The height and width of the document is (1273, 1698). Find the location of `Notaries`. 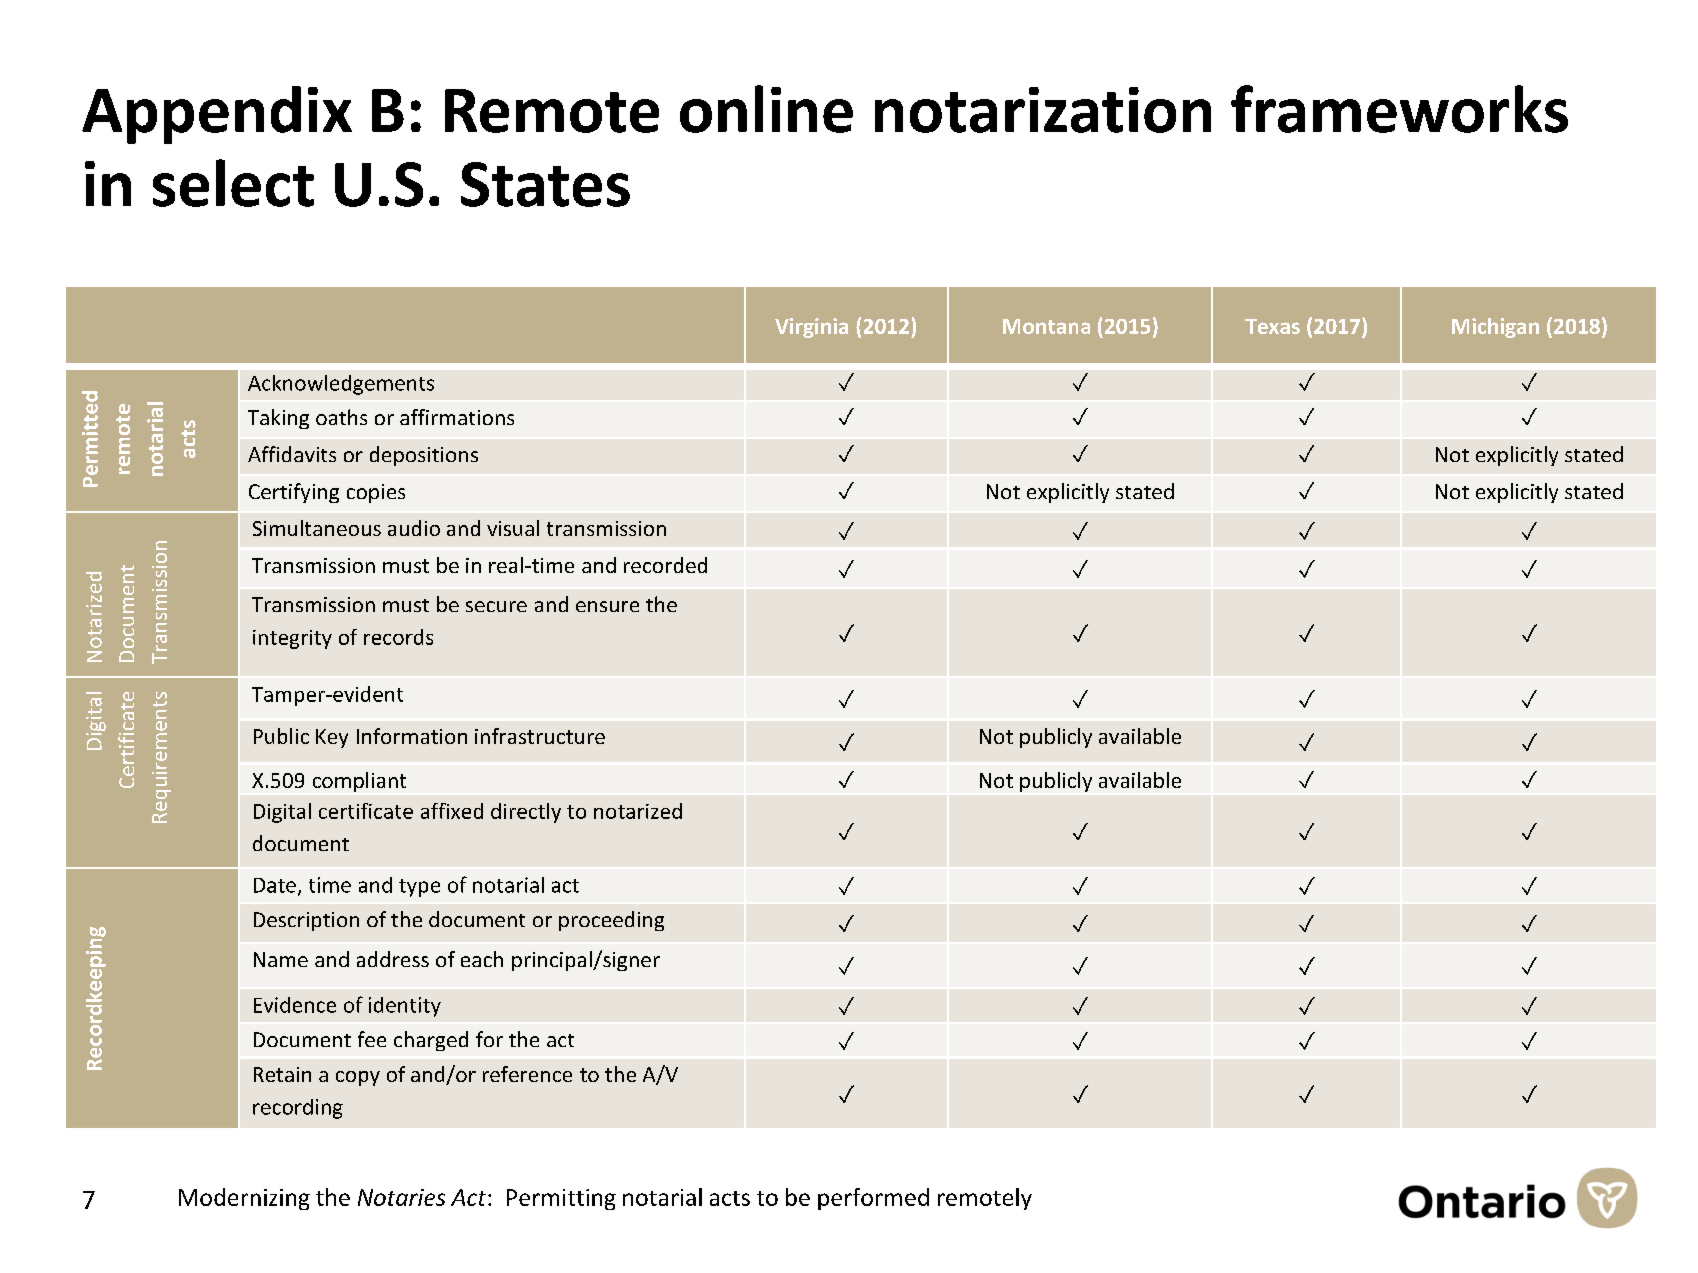

Notaries is located at coordinates (401, 1197).
